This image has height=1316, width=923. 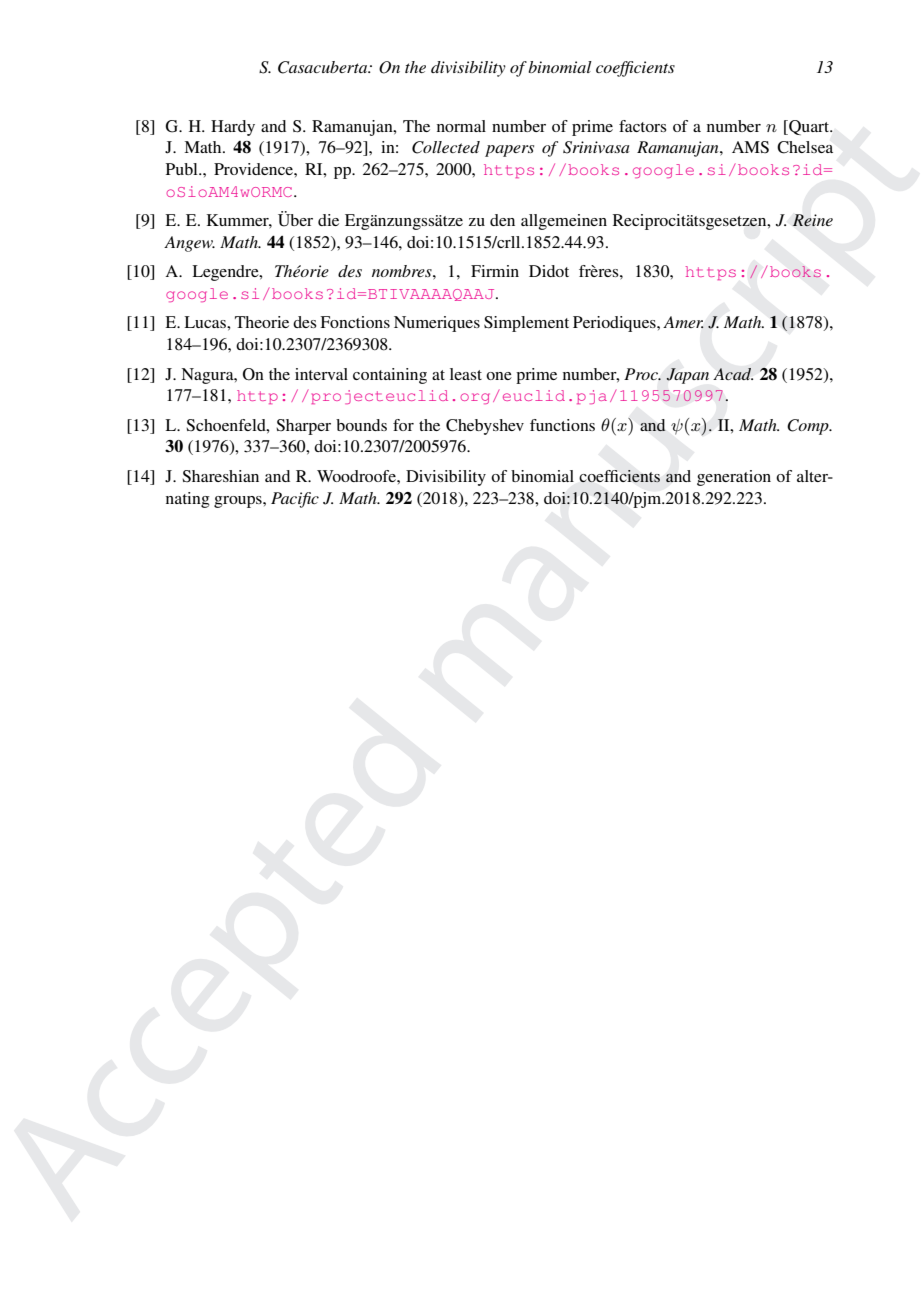 What do you see at coordinates (687, 376) in the image?
I see `Japan` at bounding box center [687, 376].
